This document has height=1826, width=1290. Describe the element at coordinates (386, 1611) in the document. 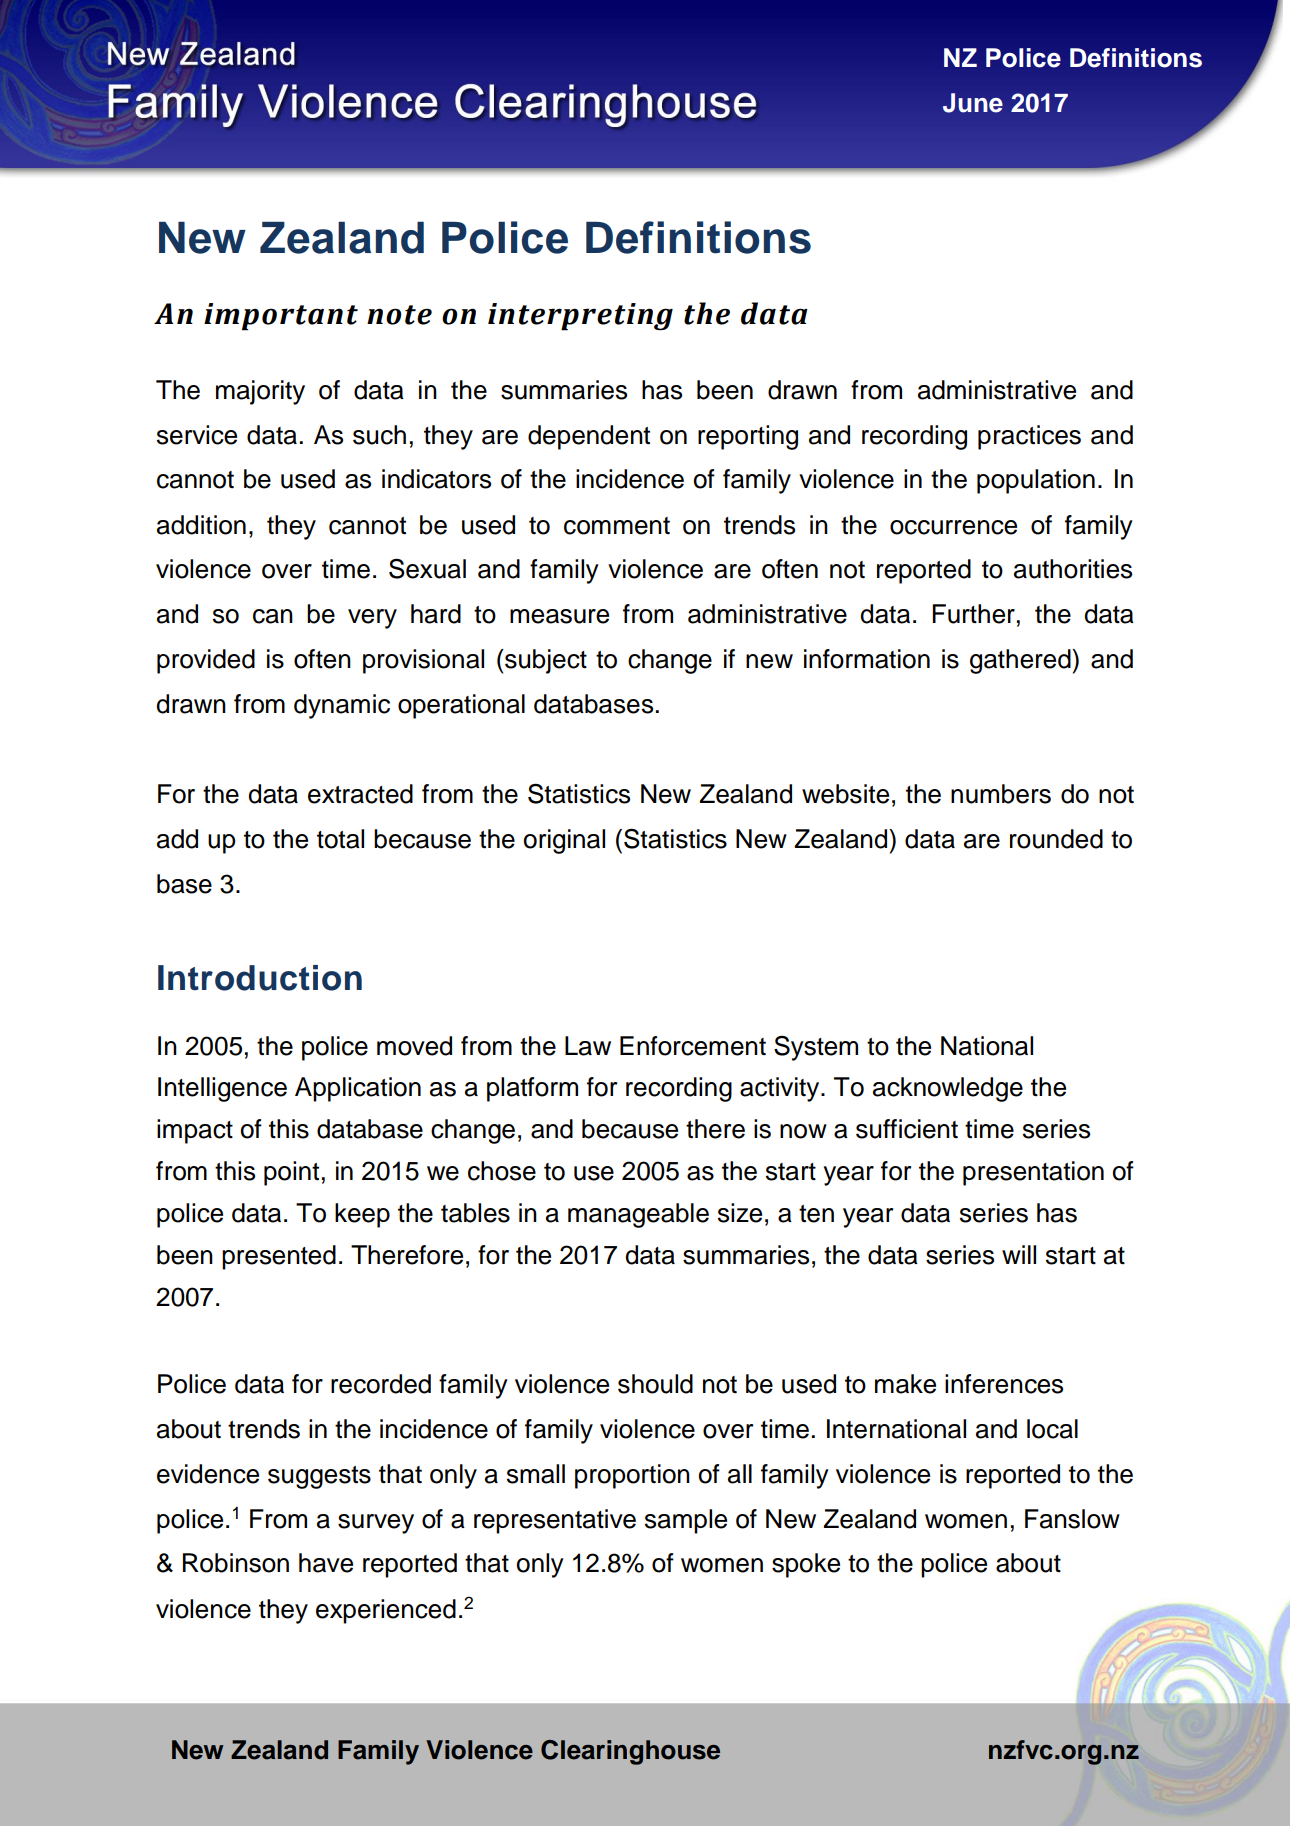

I see `experienced` at that location.
